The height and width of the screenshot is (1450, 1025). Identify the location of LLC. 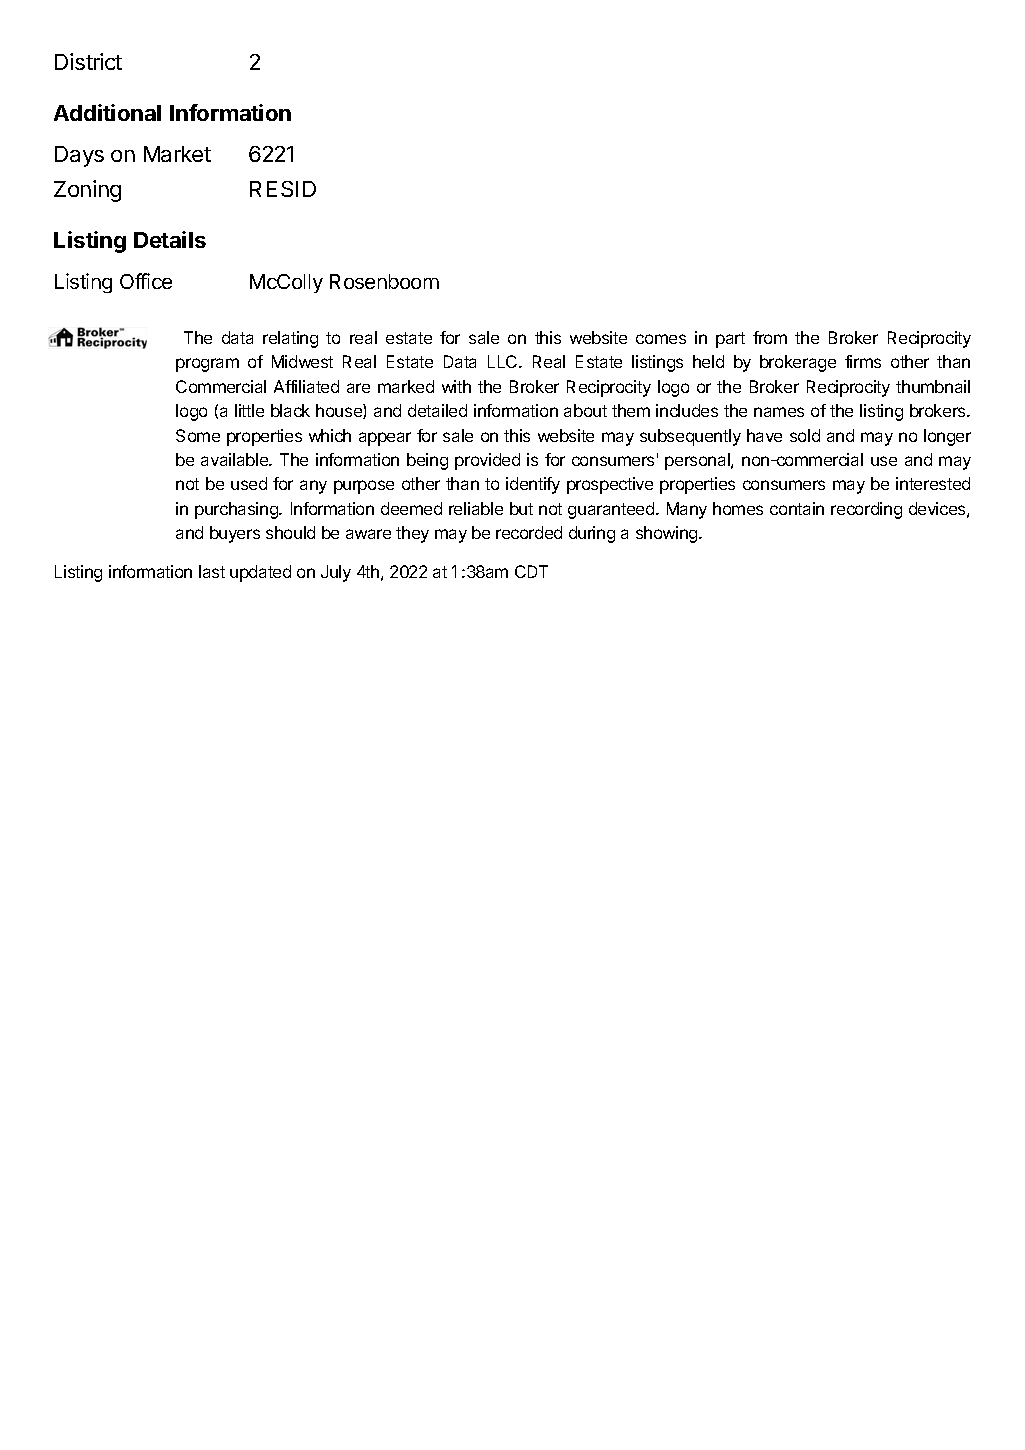
(504, 361).
